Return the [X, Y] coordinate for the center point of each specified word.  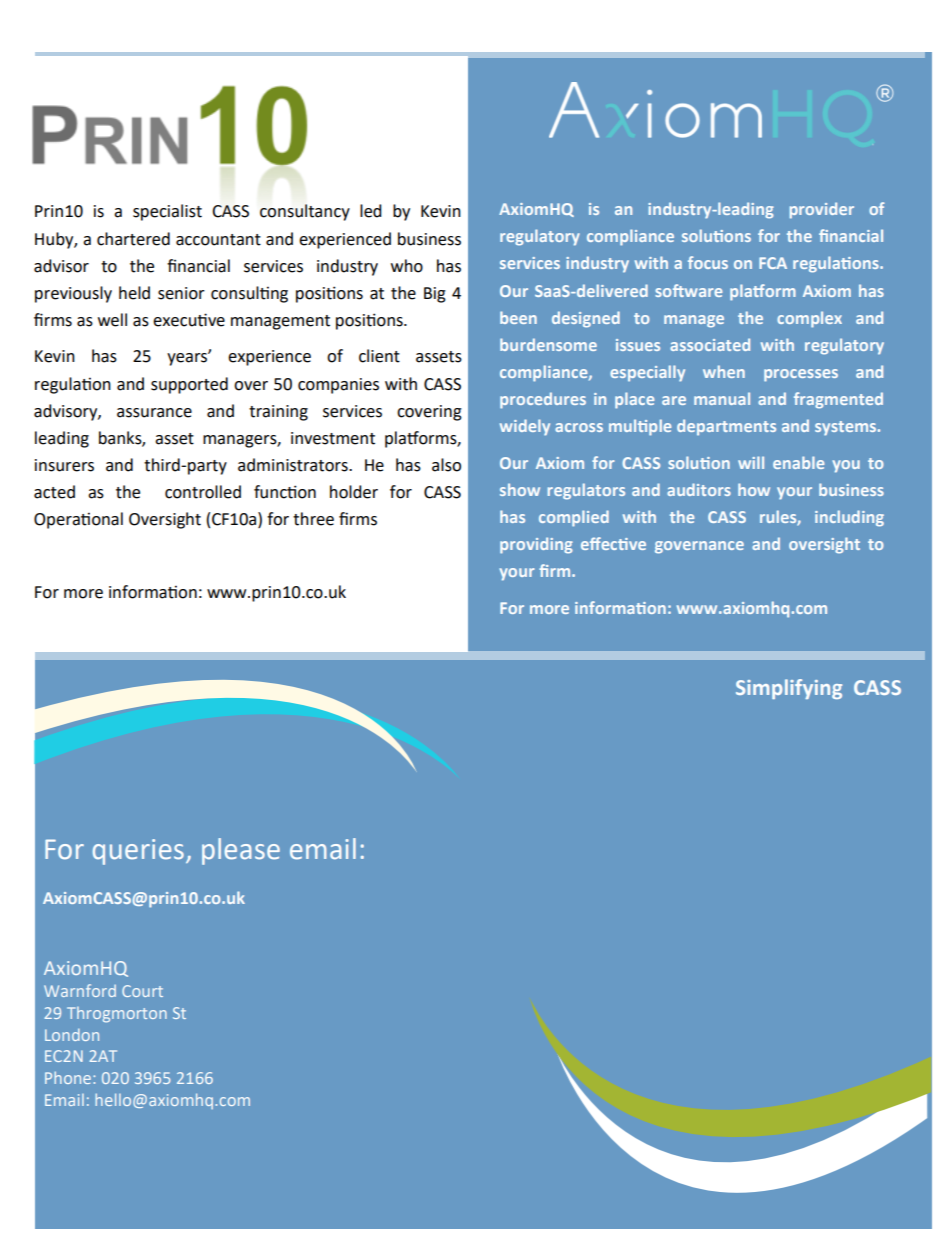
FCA [773, 263]
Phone [69, 1077]
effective [613, 543]
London [72, 1034]
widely [525, 427]
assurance [154, 413]
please [241, 851]
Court [142, 991]
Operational [78, 520]
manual [722, 398]
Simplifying [789, 689]
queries [138, 852]
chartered [133, 239]
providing [536, 545]
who [407, 266]
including [849, 518]
